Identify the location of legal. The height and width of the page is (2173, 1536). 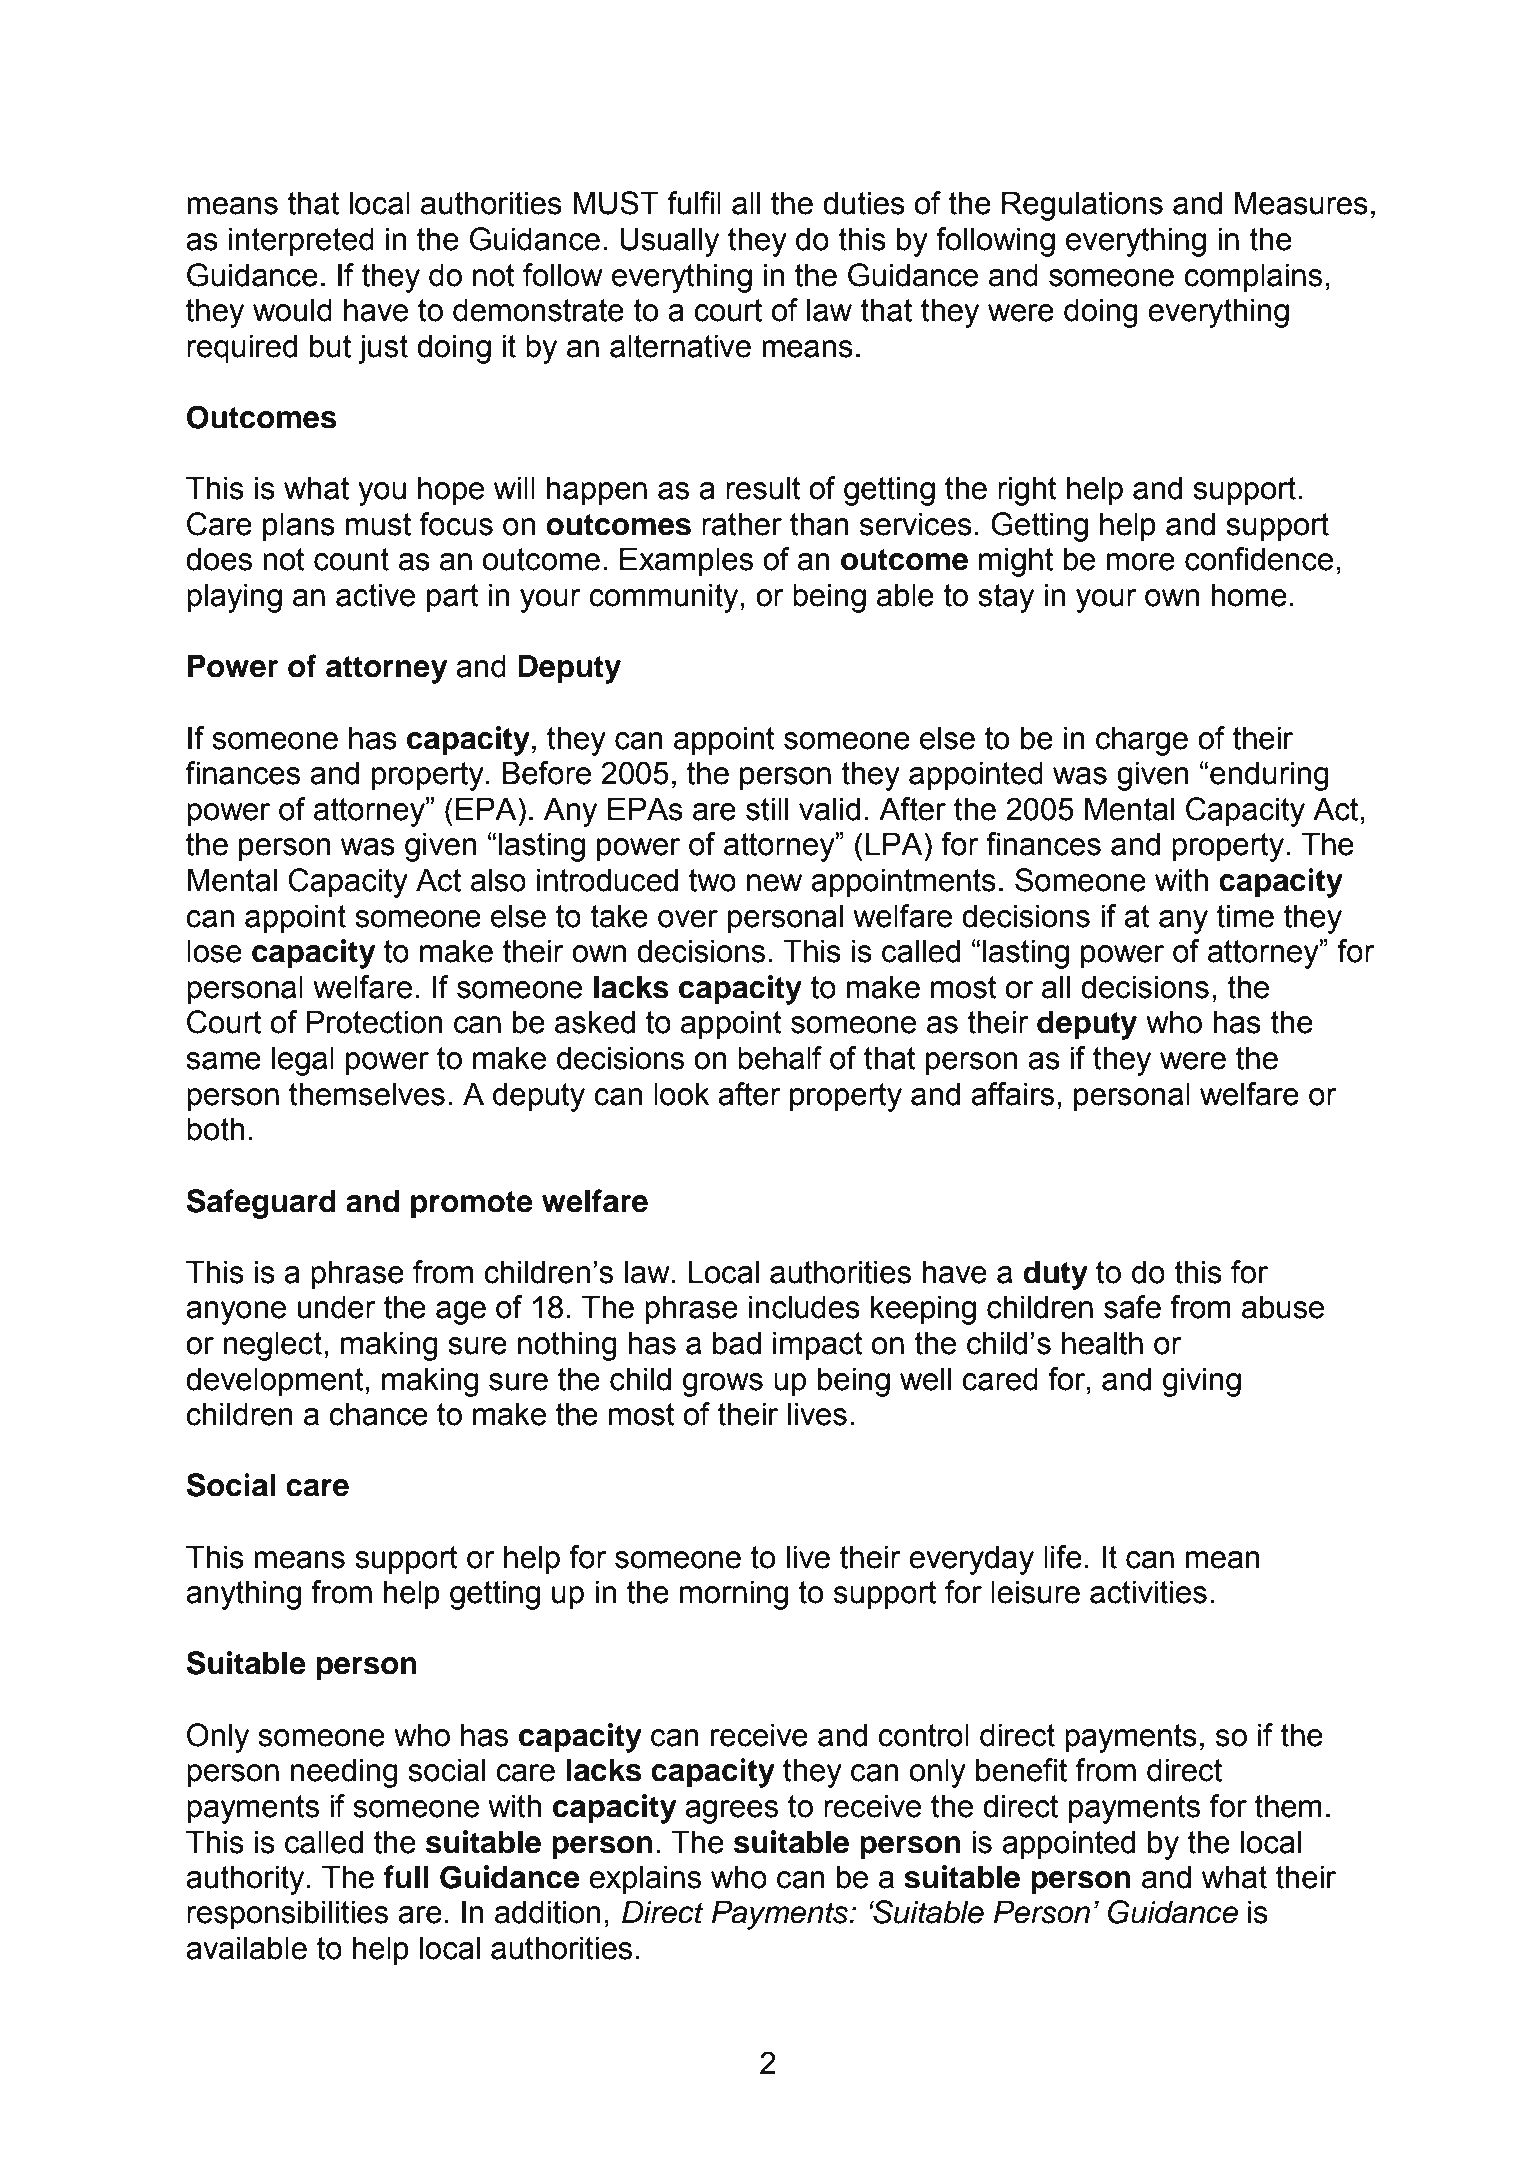
(303, 1061).
